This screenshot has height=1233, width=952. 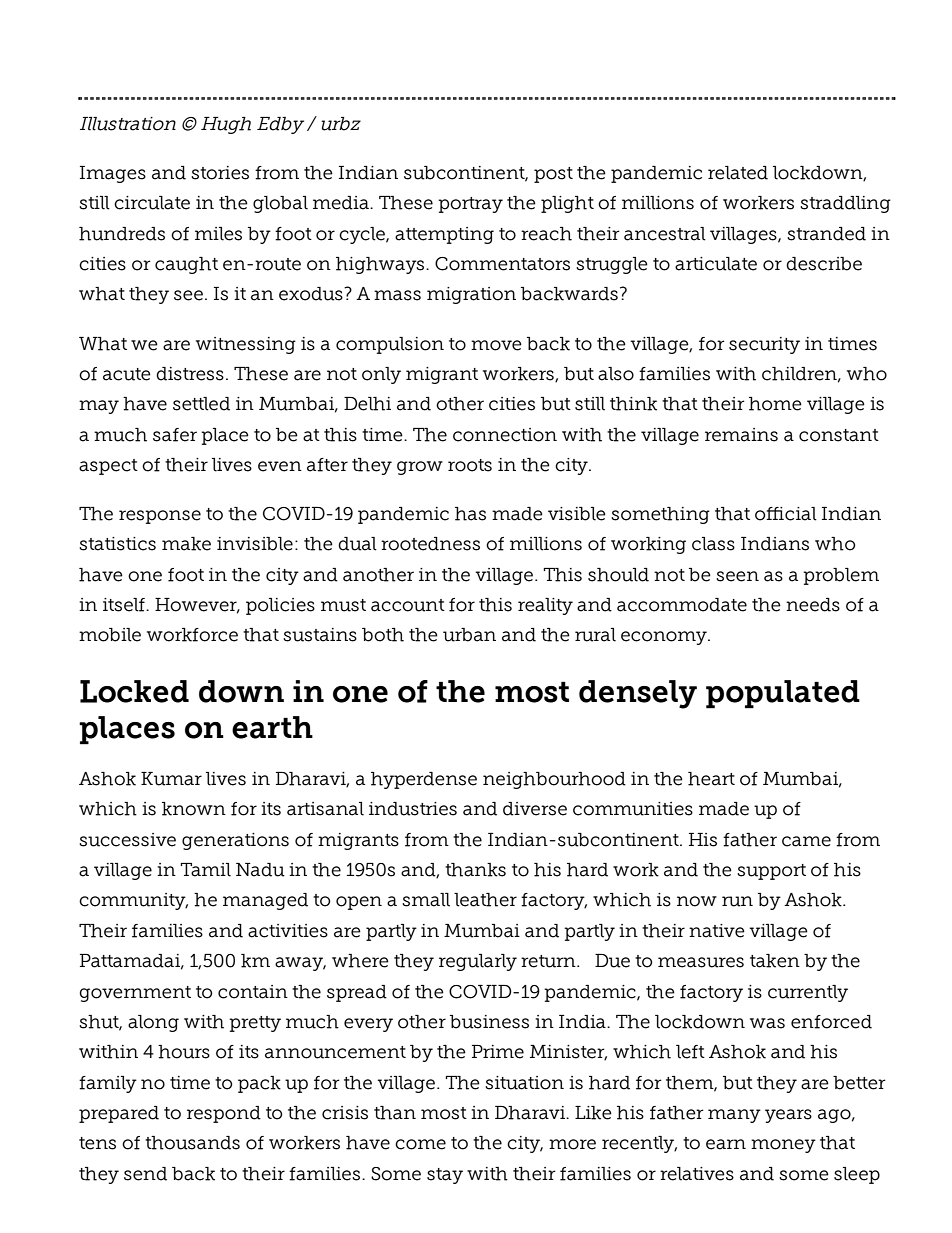 I want to click on urban, so click(x=469, y=635).
